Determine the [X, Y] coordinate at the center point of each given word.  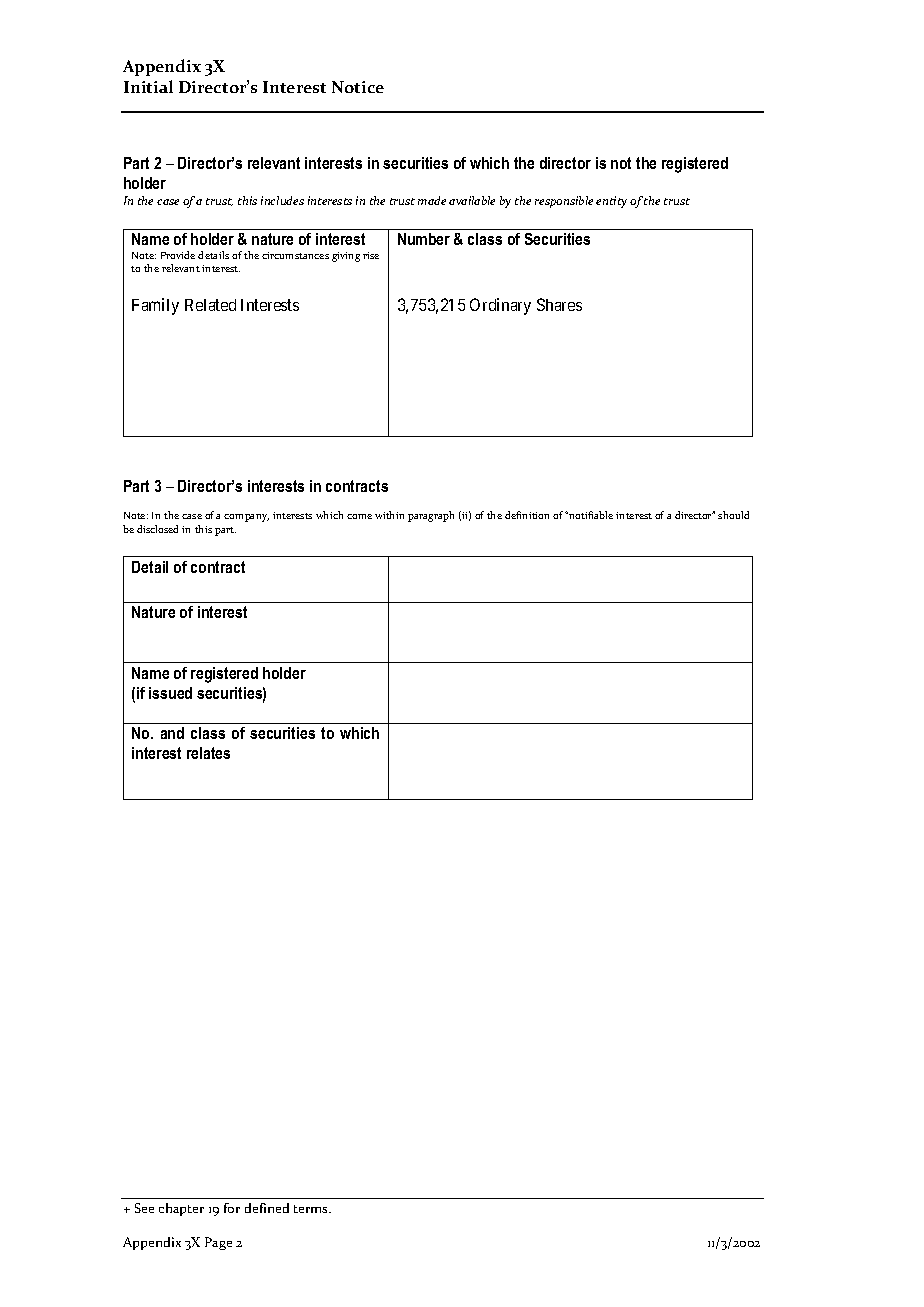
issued [170, 693]
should [733, 515]
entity [611, 202]
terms [312, 1209]
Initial [148, 86]
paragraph [431, 516]
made [432, 200]
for [232, 1208]
